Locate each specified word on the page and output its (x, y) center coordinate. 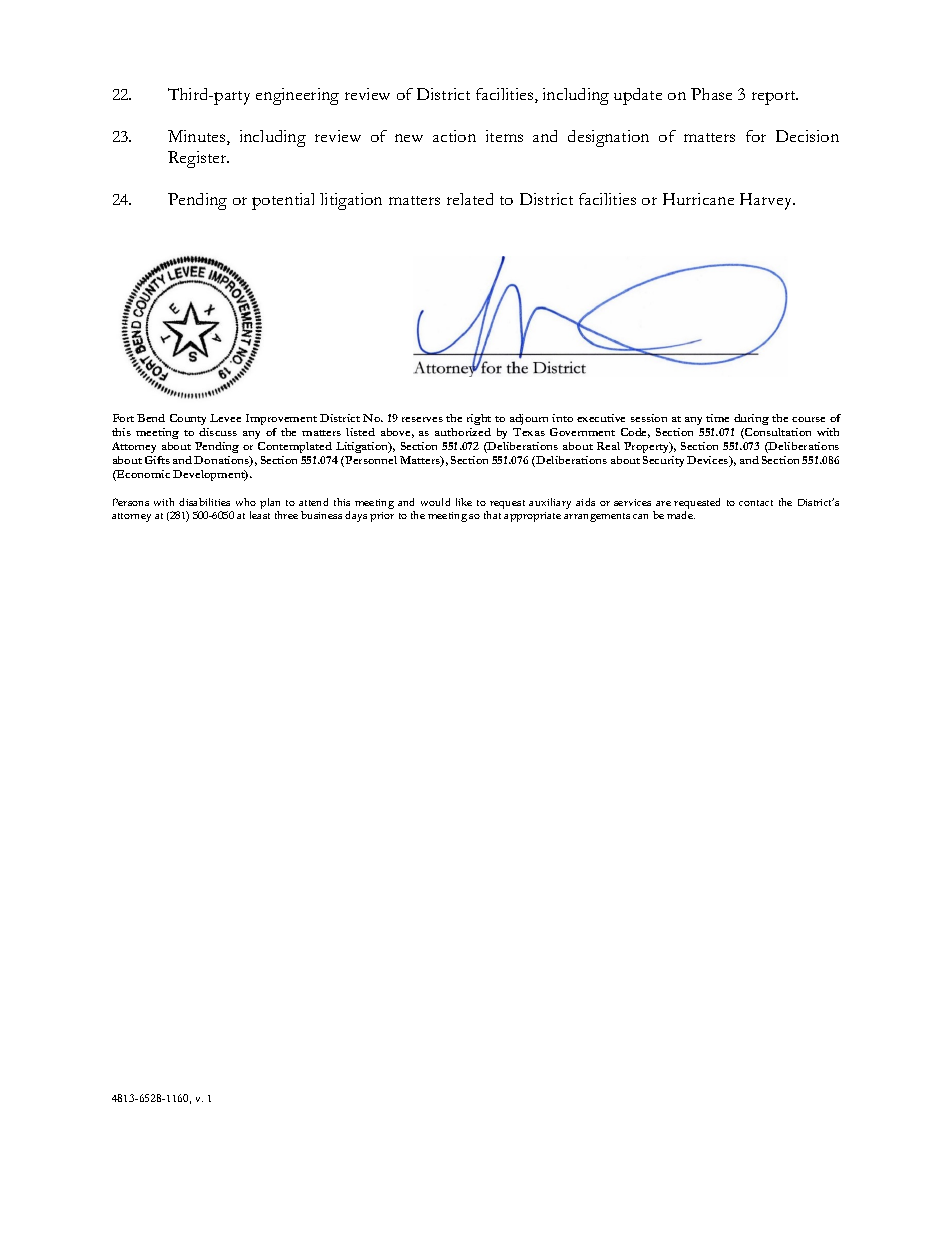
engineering (297, 96)
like (464, 502)
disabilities (204, 502)
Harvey (767, 201)
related (470, 199)
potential (283, 201)
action (454, 136)
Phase (711, 94)
